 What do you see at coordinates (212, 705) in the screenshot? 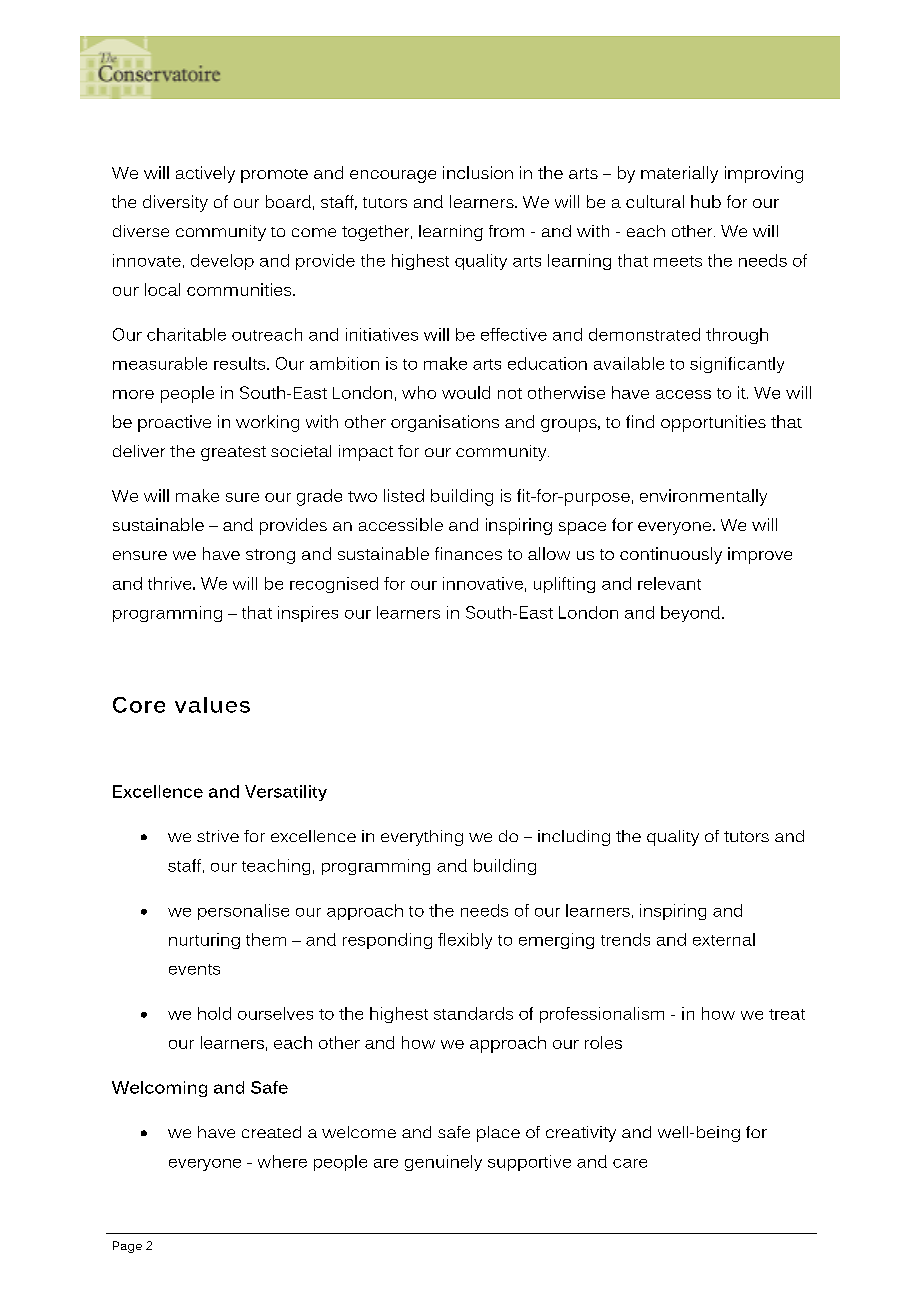
I see `values` at bounding box center [212, 705].
